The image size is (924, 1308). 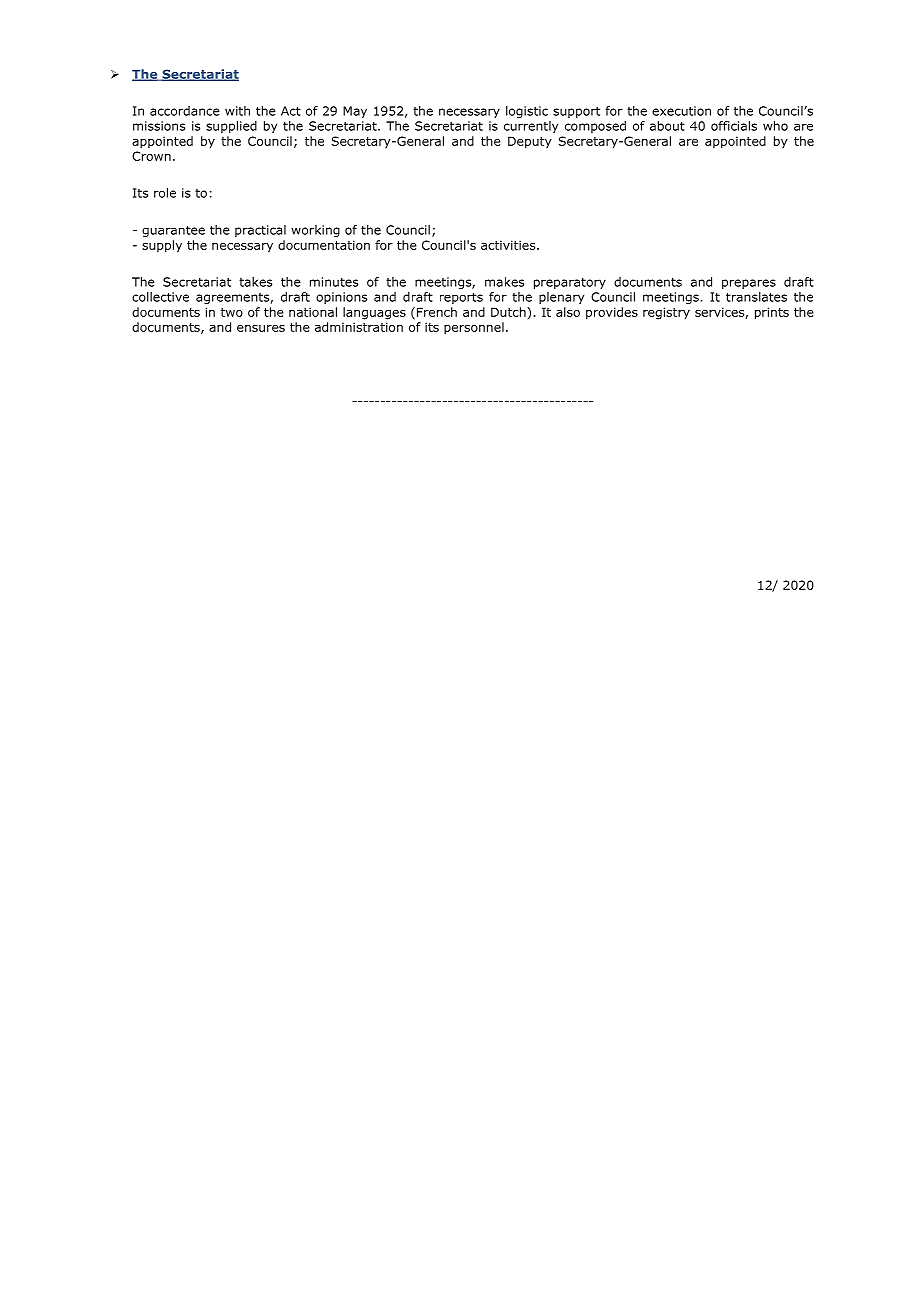 I want to click on ensures, so click(x=261, y=328).
